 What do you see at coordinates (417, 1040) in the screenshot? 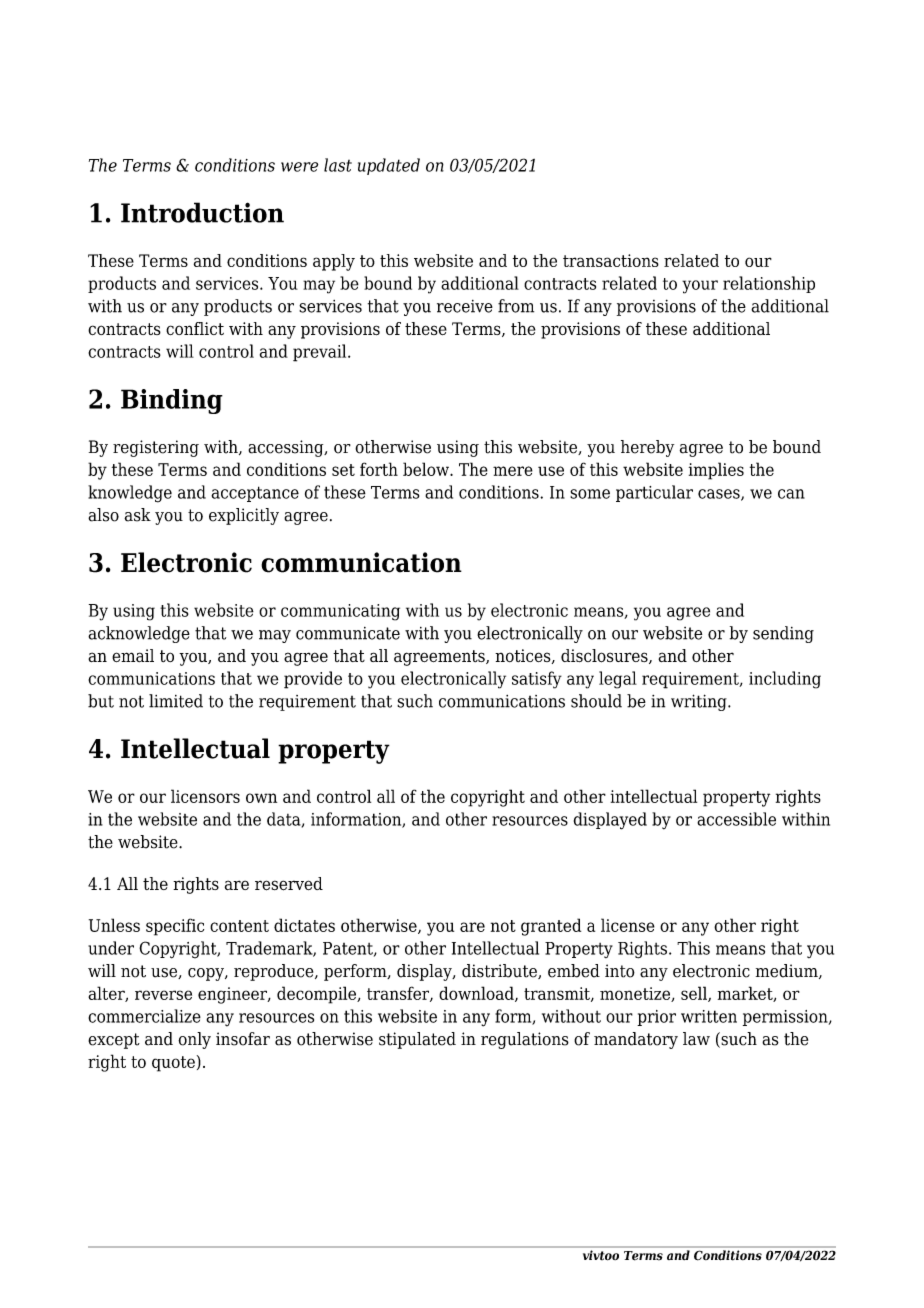
I see `stipulated` at bounding box center [417, 1040].
